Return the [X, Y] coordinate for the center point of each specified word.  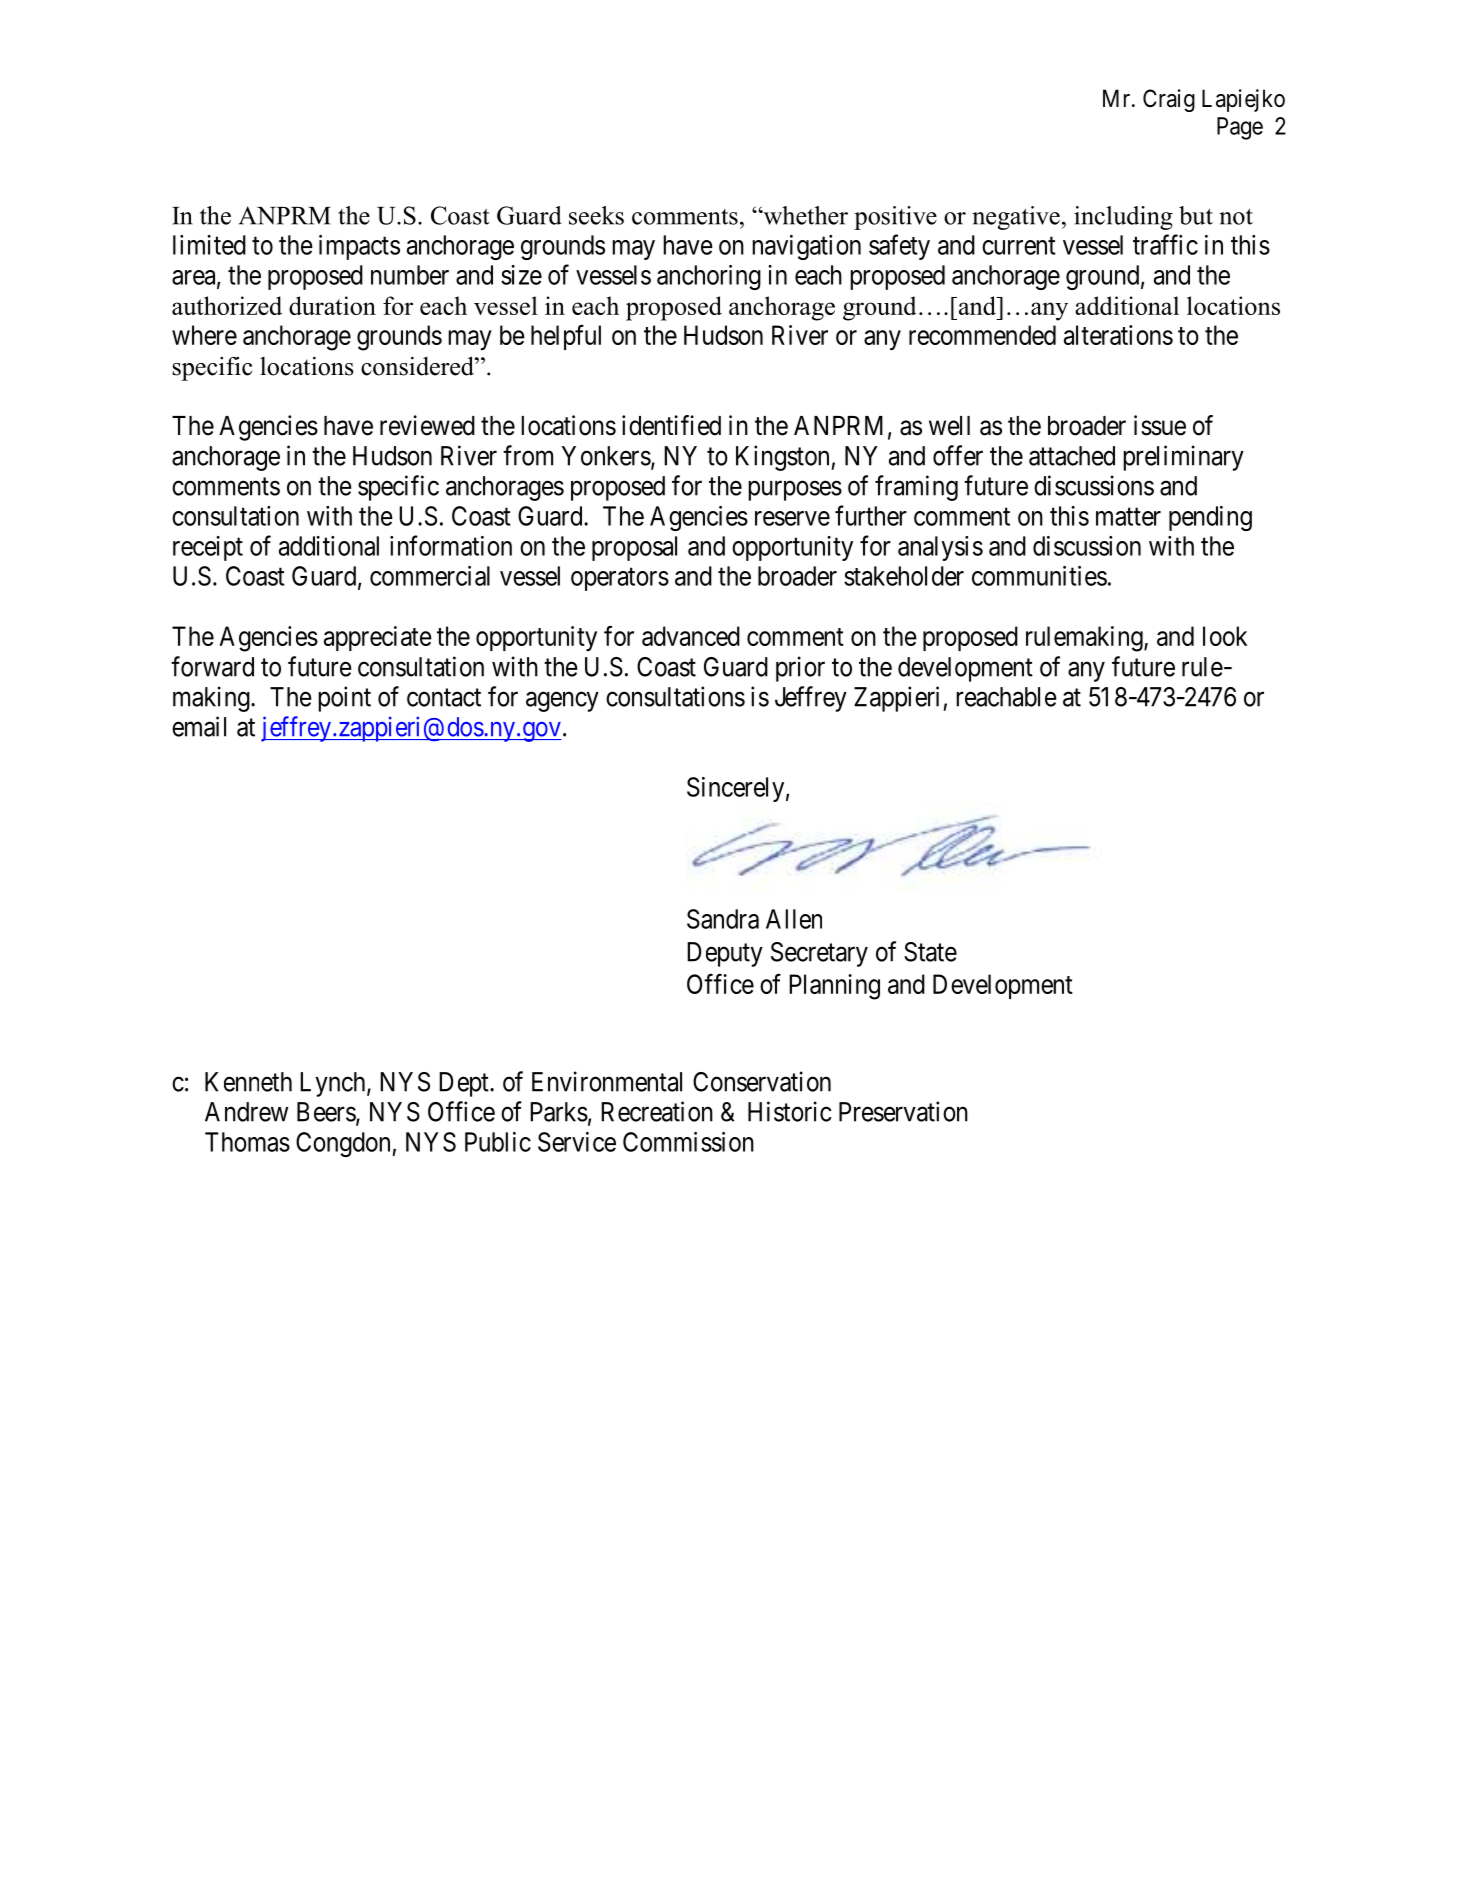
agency [562, 702]
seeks [596, 215]
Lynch [334, 1084]
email [199, 726]
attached [1072, 456]
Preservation [903, 1111]
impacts [359, 247]
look [1225, 636]
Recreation [657, 1111]
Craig [1169, 100]
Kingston [784, 458]
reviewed [427, 425]
